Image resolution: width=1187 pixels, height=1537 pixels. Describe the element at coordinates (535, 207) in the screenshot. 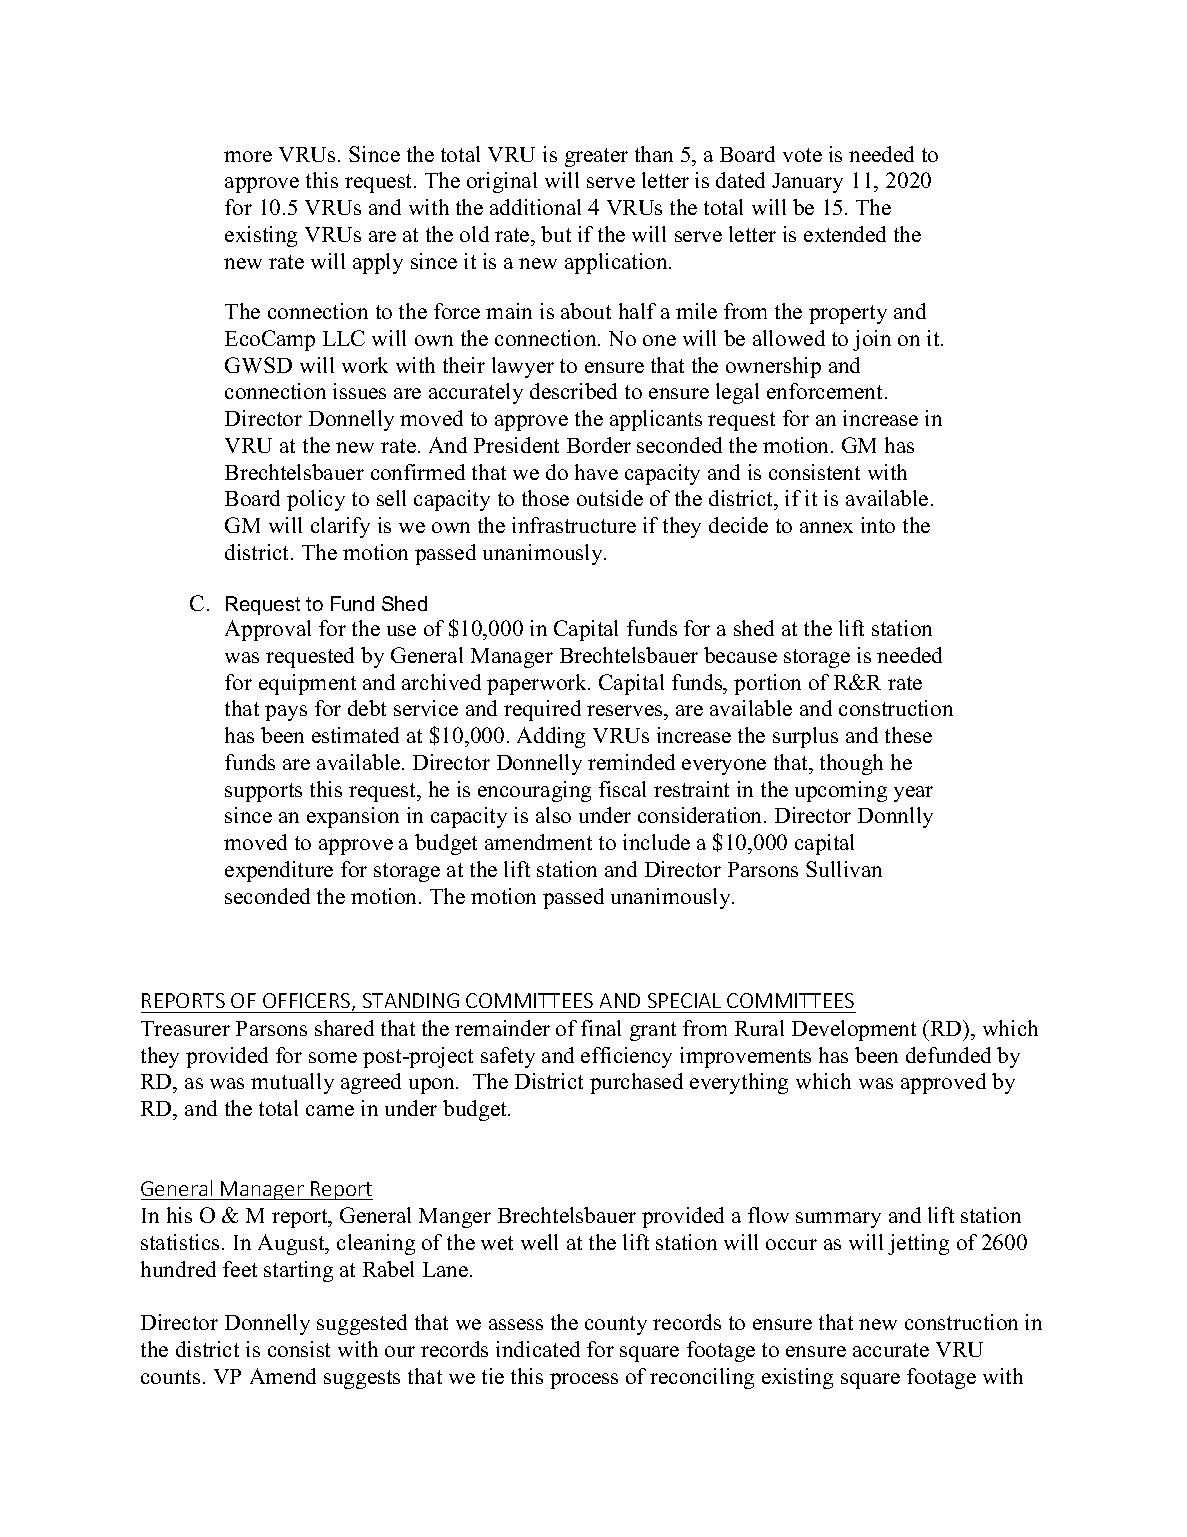

I see `additional` at that location.
